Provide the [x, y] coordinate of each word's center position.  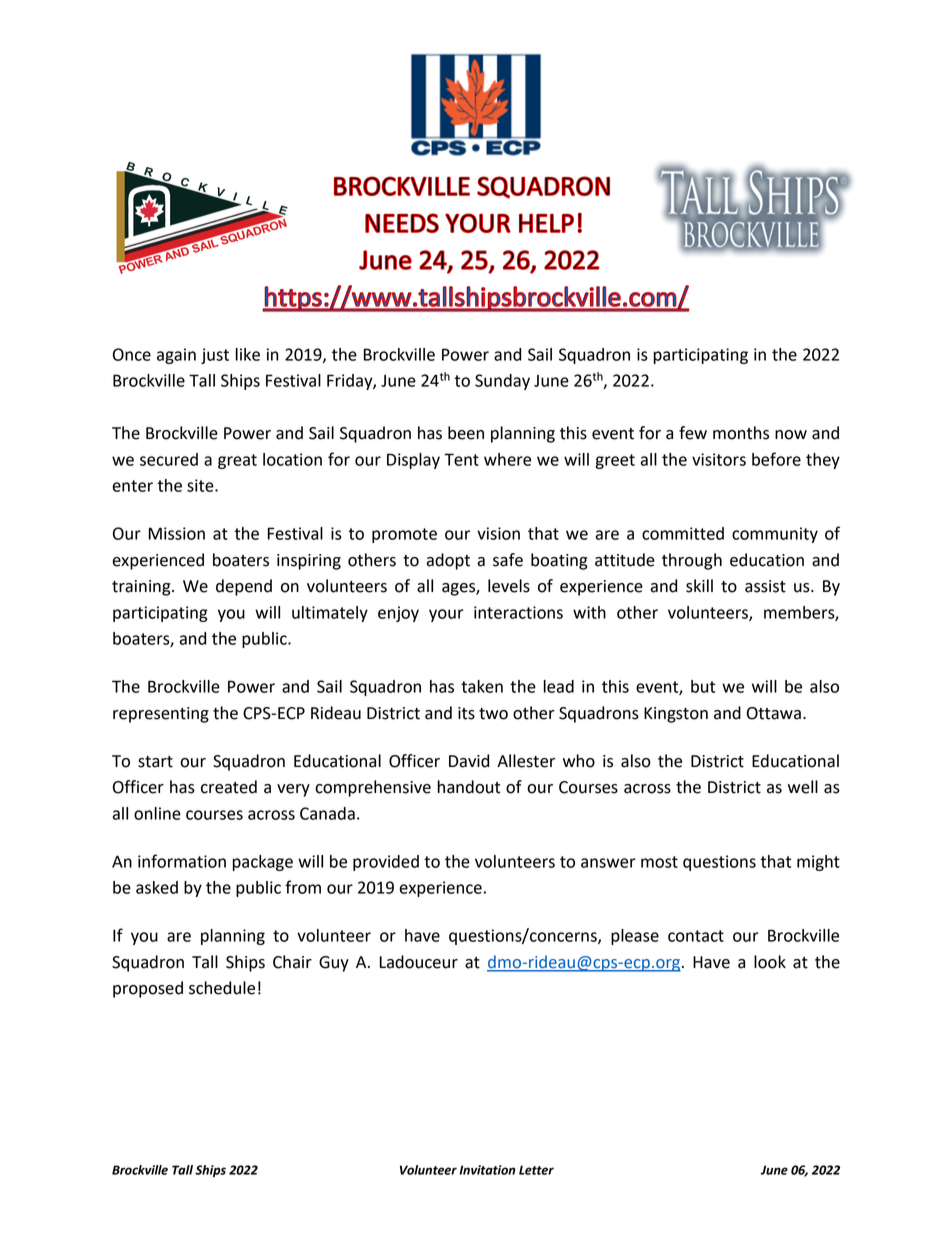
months [741, 433]
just [215, 356]
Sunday [502, 382]
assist [765, 586]
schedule [222, 988]
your [446, 615]
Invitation [487, 1170]
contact [696, 936]
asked [157, 887]
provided [386, 863]
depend [244, 587]
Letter [536, 1170]
